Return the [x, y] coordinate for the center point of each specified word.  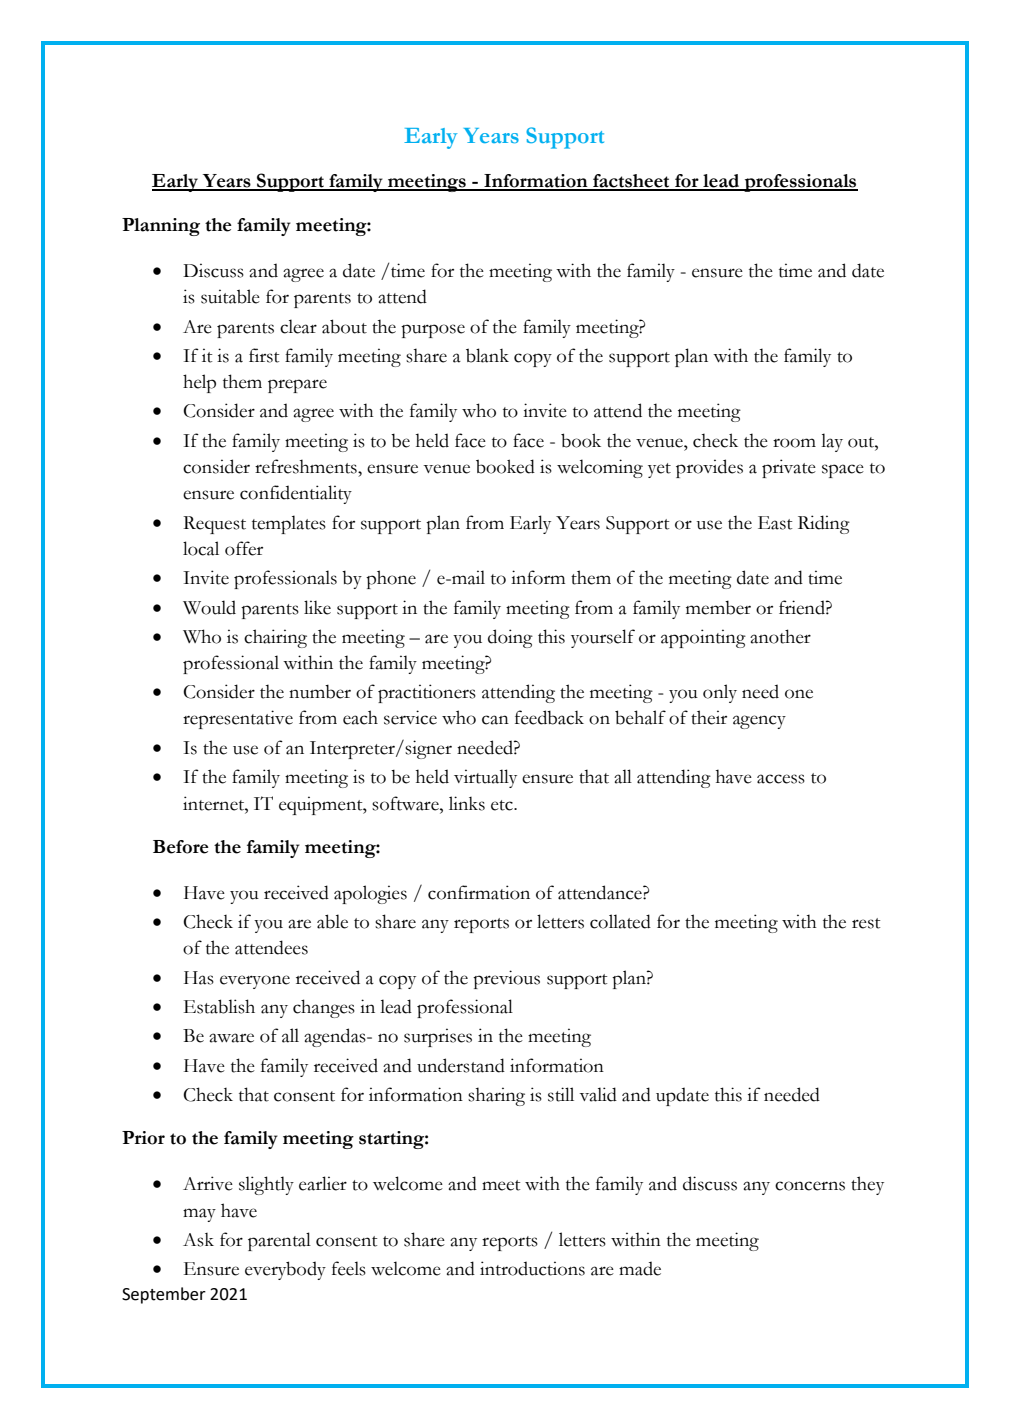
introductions [532, 1268]
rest [866, 923]
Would [209, 607]
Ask [198, 1240]
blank [487, 355]
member [718, 608]
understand [461, 1065]
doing [510, 638]
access [781, 779]
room [794, 443]
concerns [810, 1186]
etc [503, 805]
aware [231, 1038]
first [264, 355]
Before [181, 847]
